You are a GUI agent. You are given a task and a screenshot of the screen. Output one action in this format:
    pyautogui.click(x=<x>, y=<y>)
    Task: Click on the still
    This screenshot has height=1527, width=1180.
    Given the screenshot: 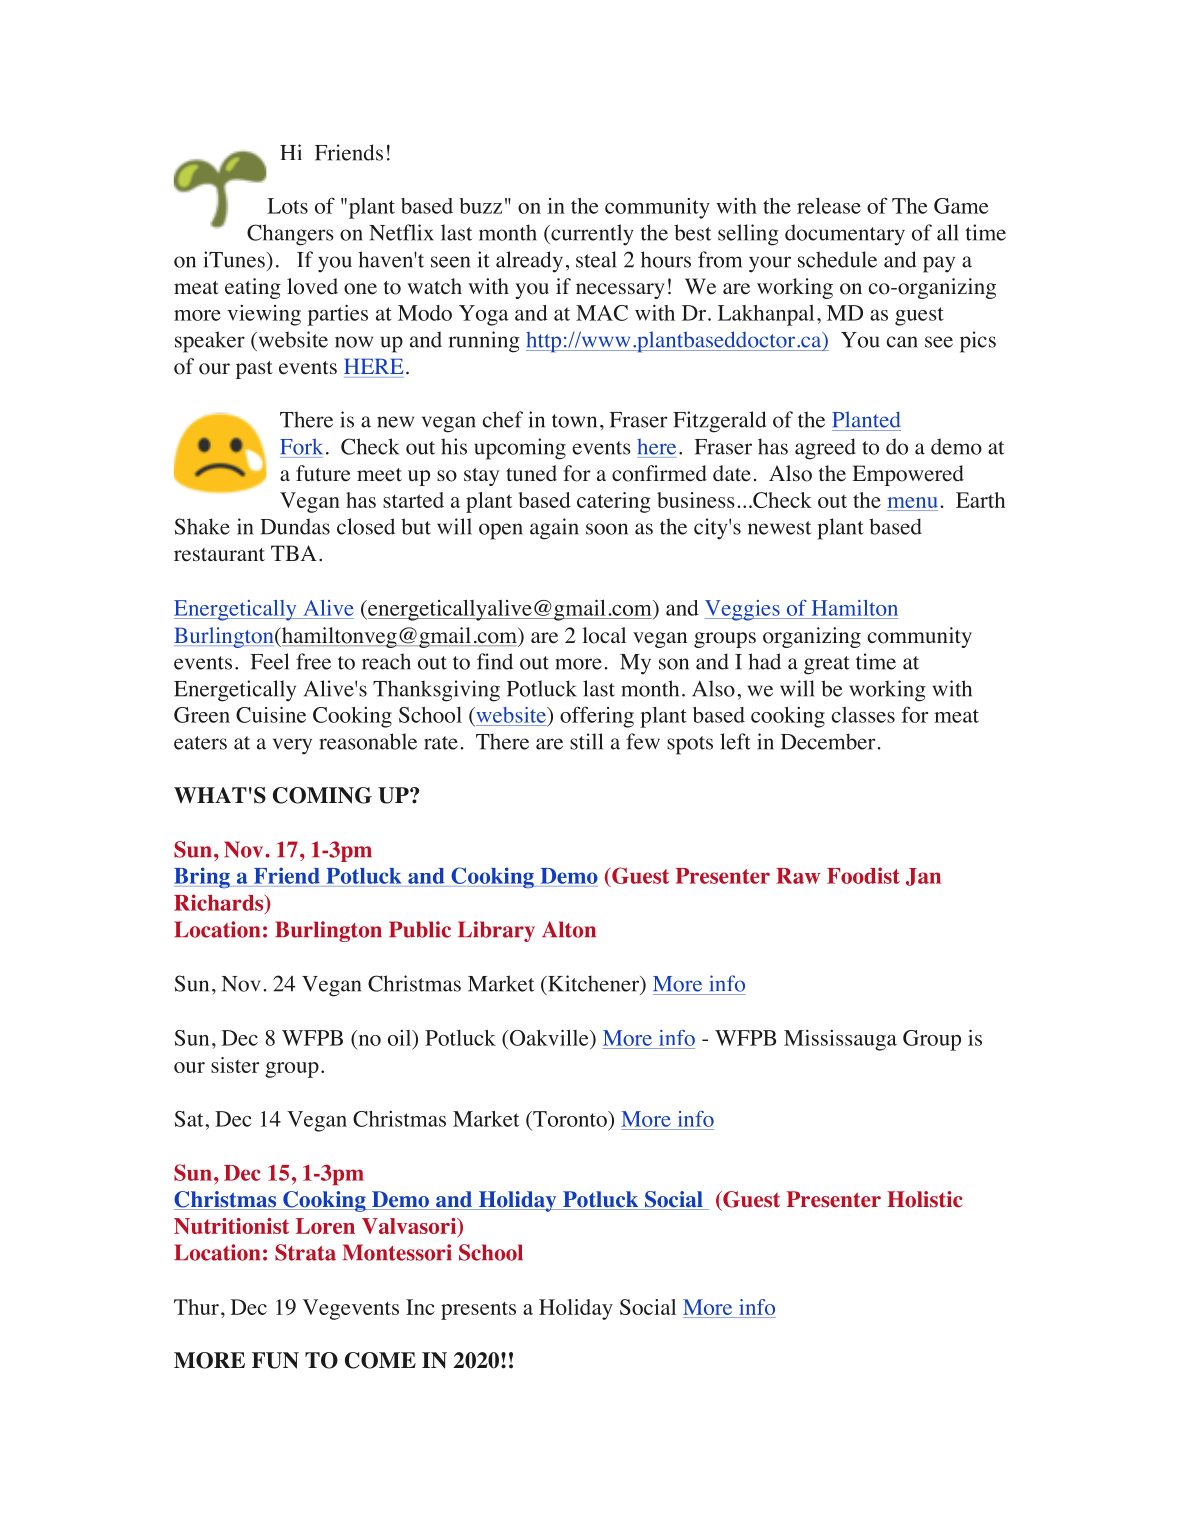 What is the action you would take?
    pyautogui.click(x=586, y=741)
